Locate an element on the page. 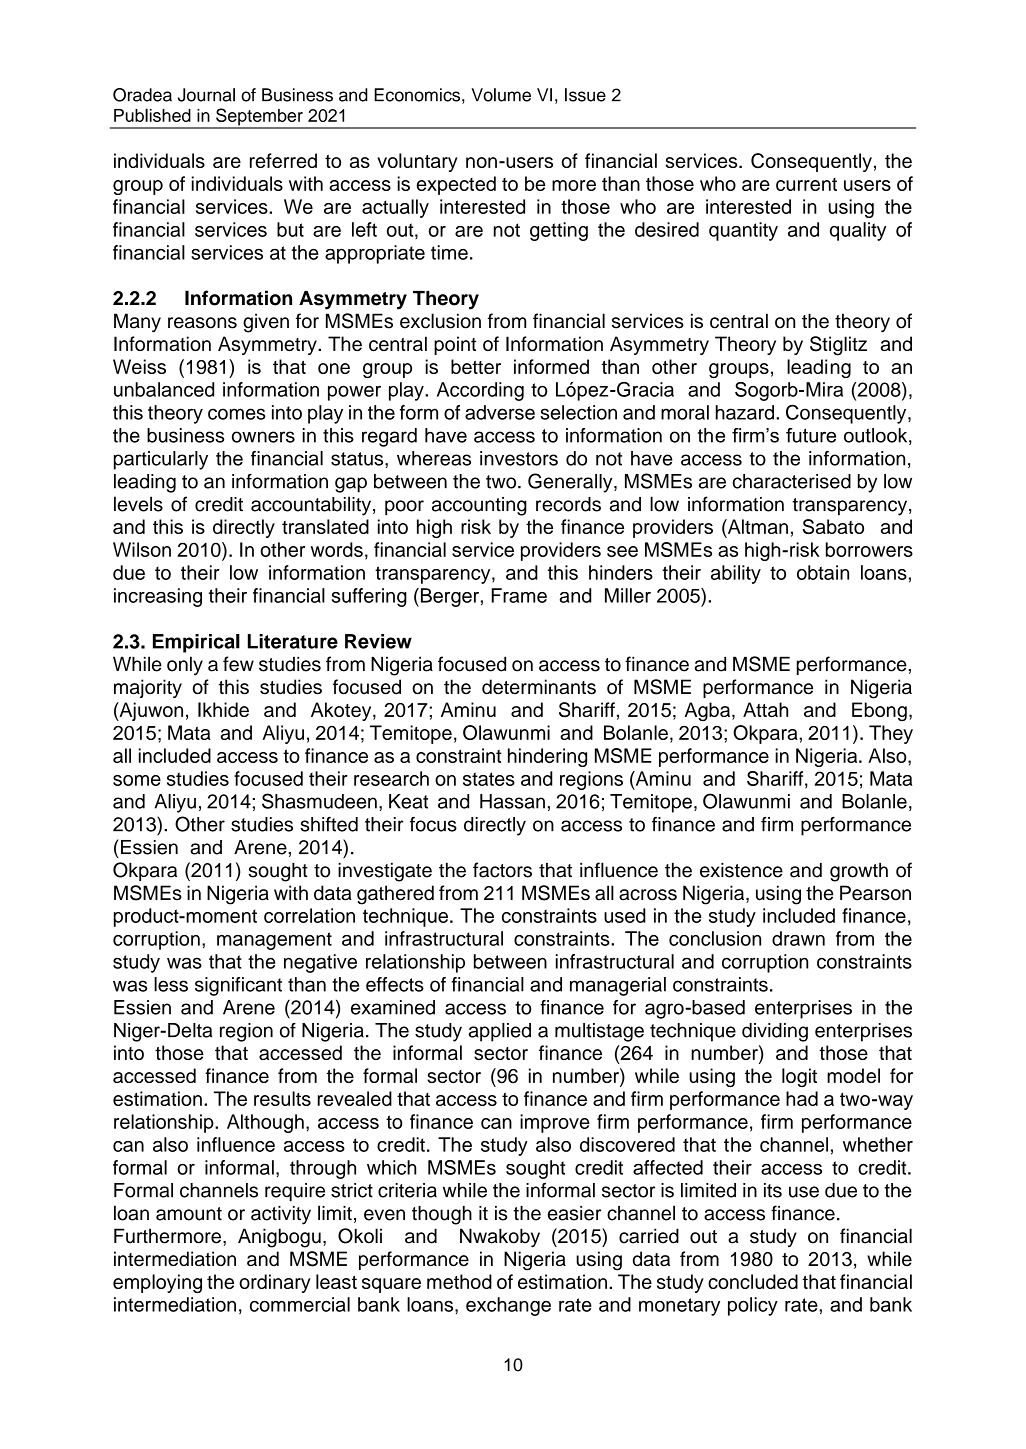 Image resolution: width=1026 pixels, height=1449 pixels. adverse is located at coordinates (500, 412).
